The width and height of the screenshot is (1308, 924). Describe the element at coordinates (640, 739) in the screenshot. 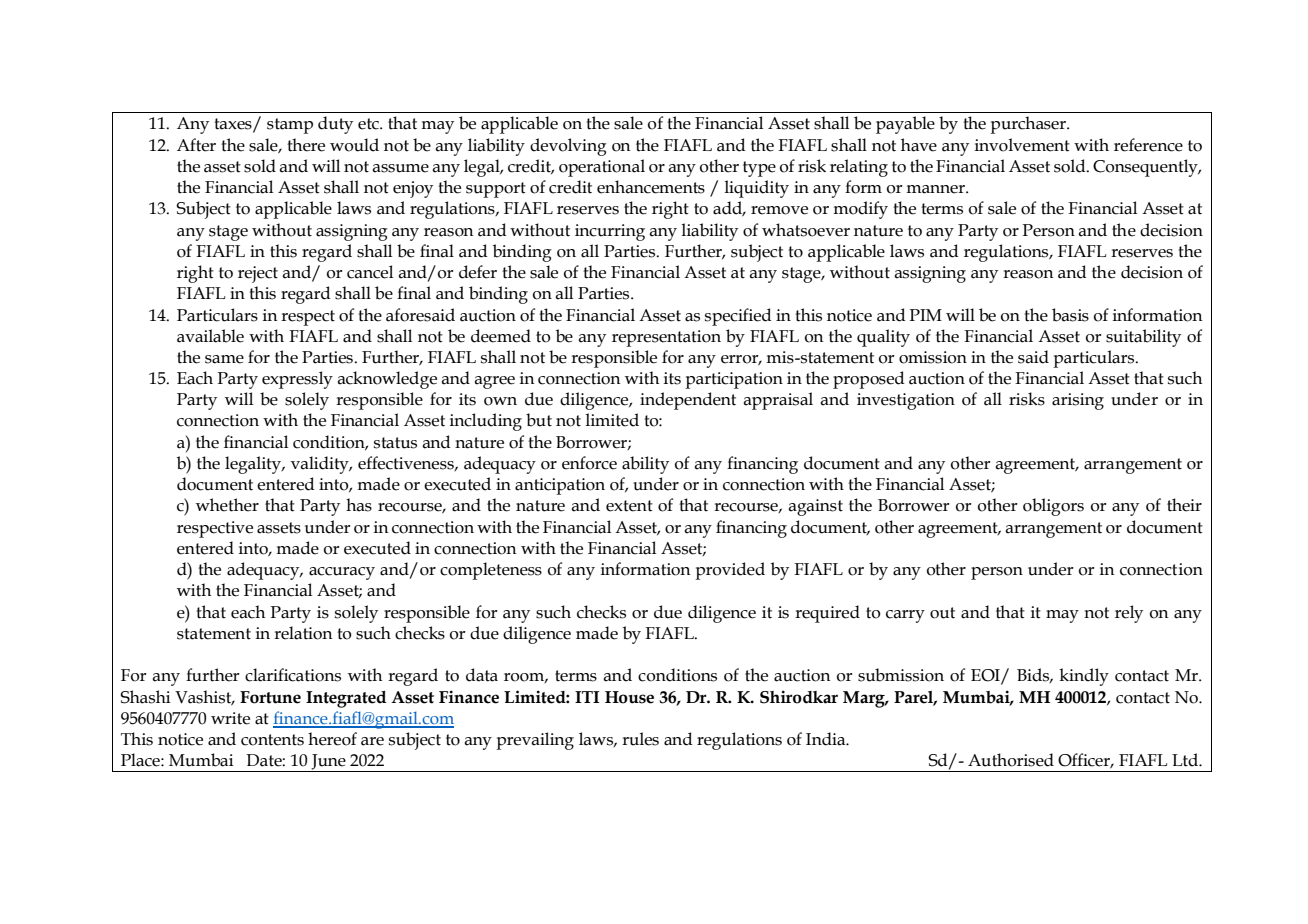

I see `rules` at that location.
